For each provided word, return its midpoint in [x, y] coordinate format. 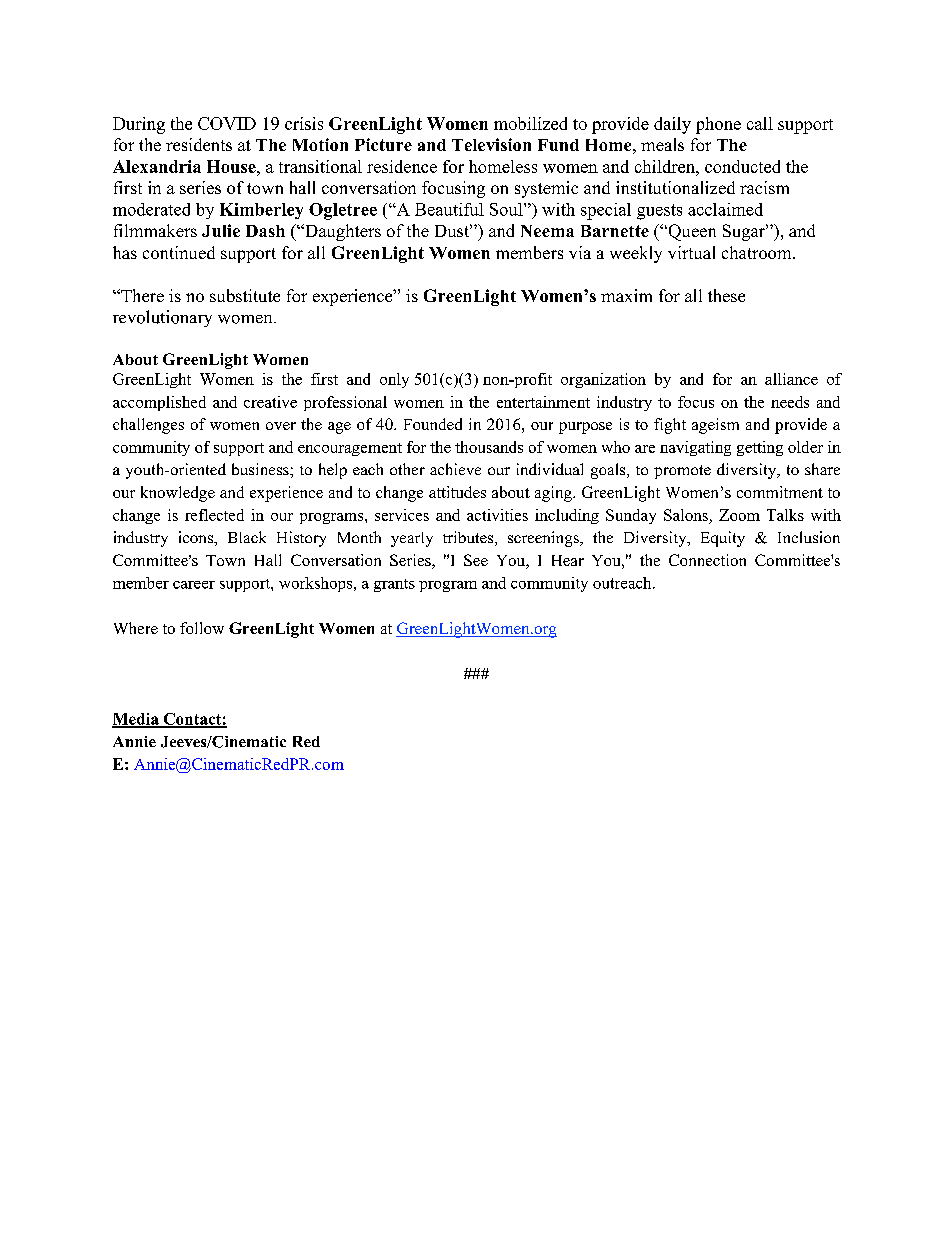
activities [497, 515]
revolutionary [162, 318]
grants [394, 585]
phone [718, 125]
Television [491, 144]
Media [136, 720]
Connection [707, 560]
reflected [214, 515]
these [726, 295]
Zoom [739, 515]
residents [199, 144]
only [394, 380]
